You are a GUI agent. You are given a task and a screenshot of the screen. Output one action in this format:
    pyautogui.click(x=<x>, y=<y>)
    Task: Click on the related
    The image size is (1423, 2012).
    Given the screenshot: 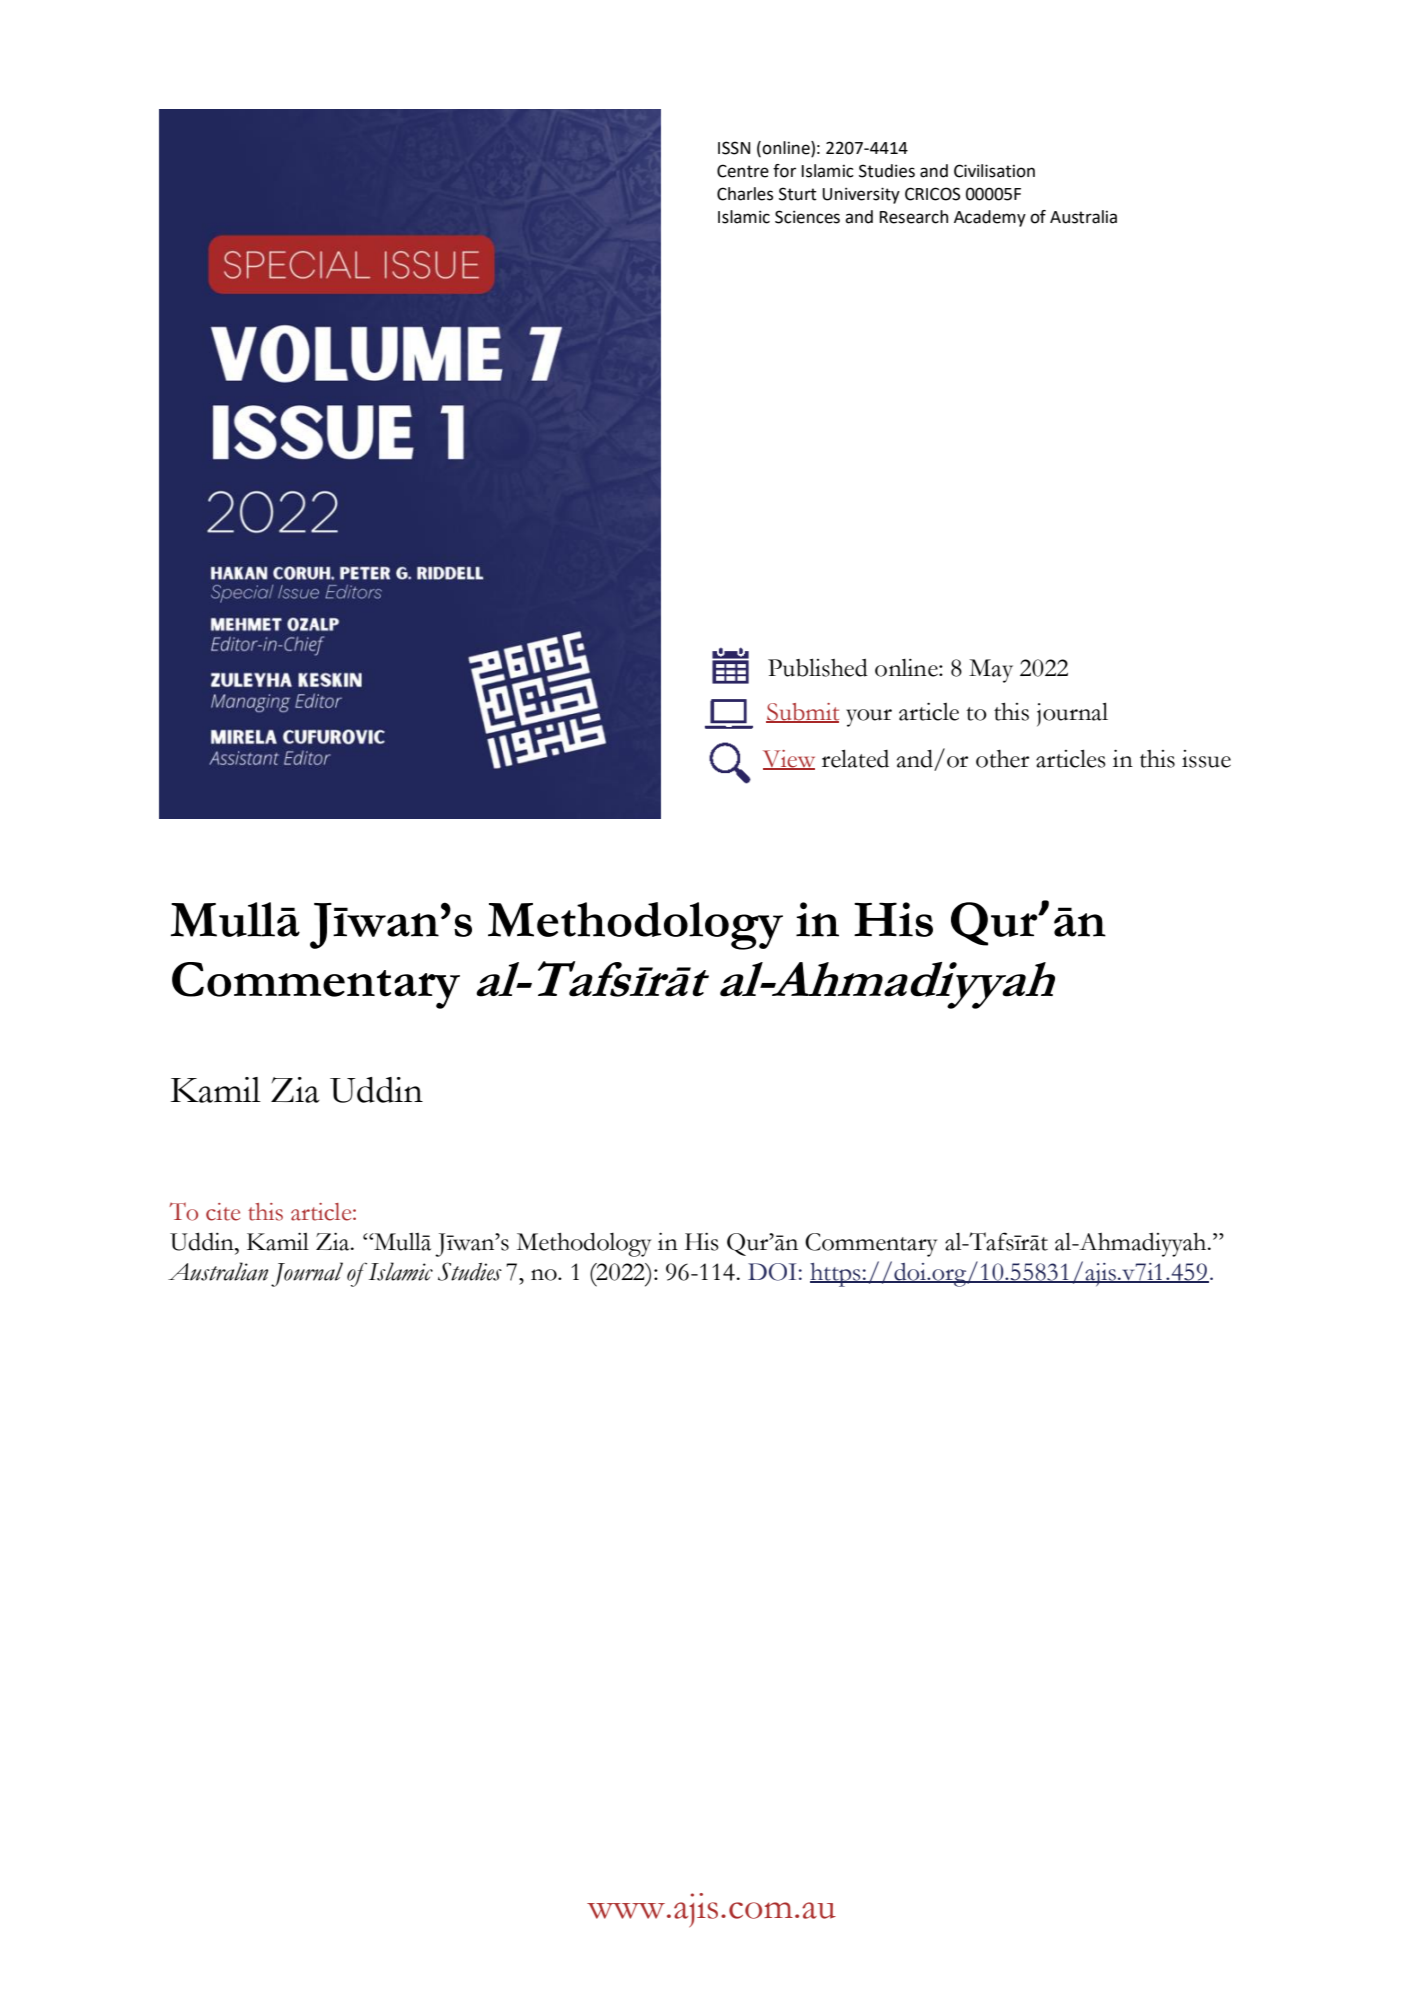 What is the action you would take?
    pyautogui.click(x=855, y=758)
